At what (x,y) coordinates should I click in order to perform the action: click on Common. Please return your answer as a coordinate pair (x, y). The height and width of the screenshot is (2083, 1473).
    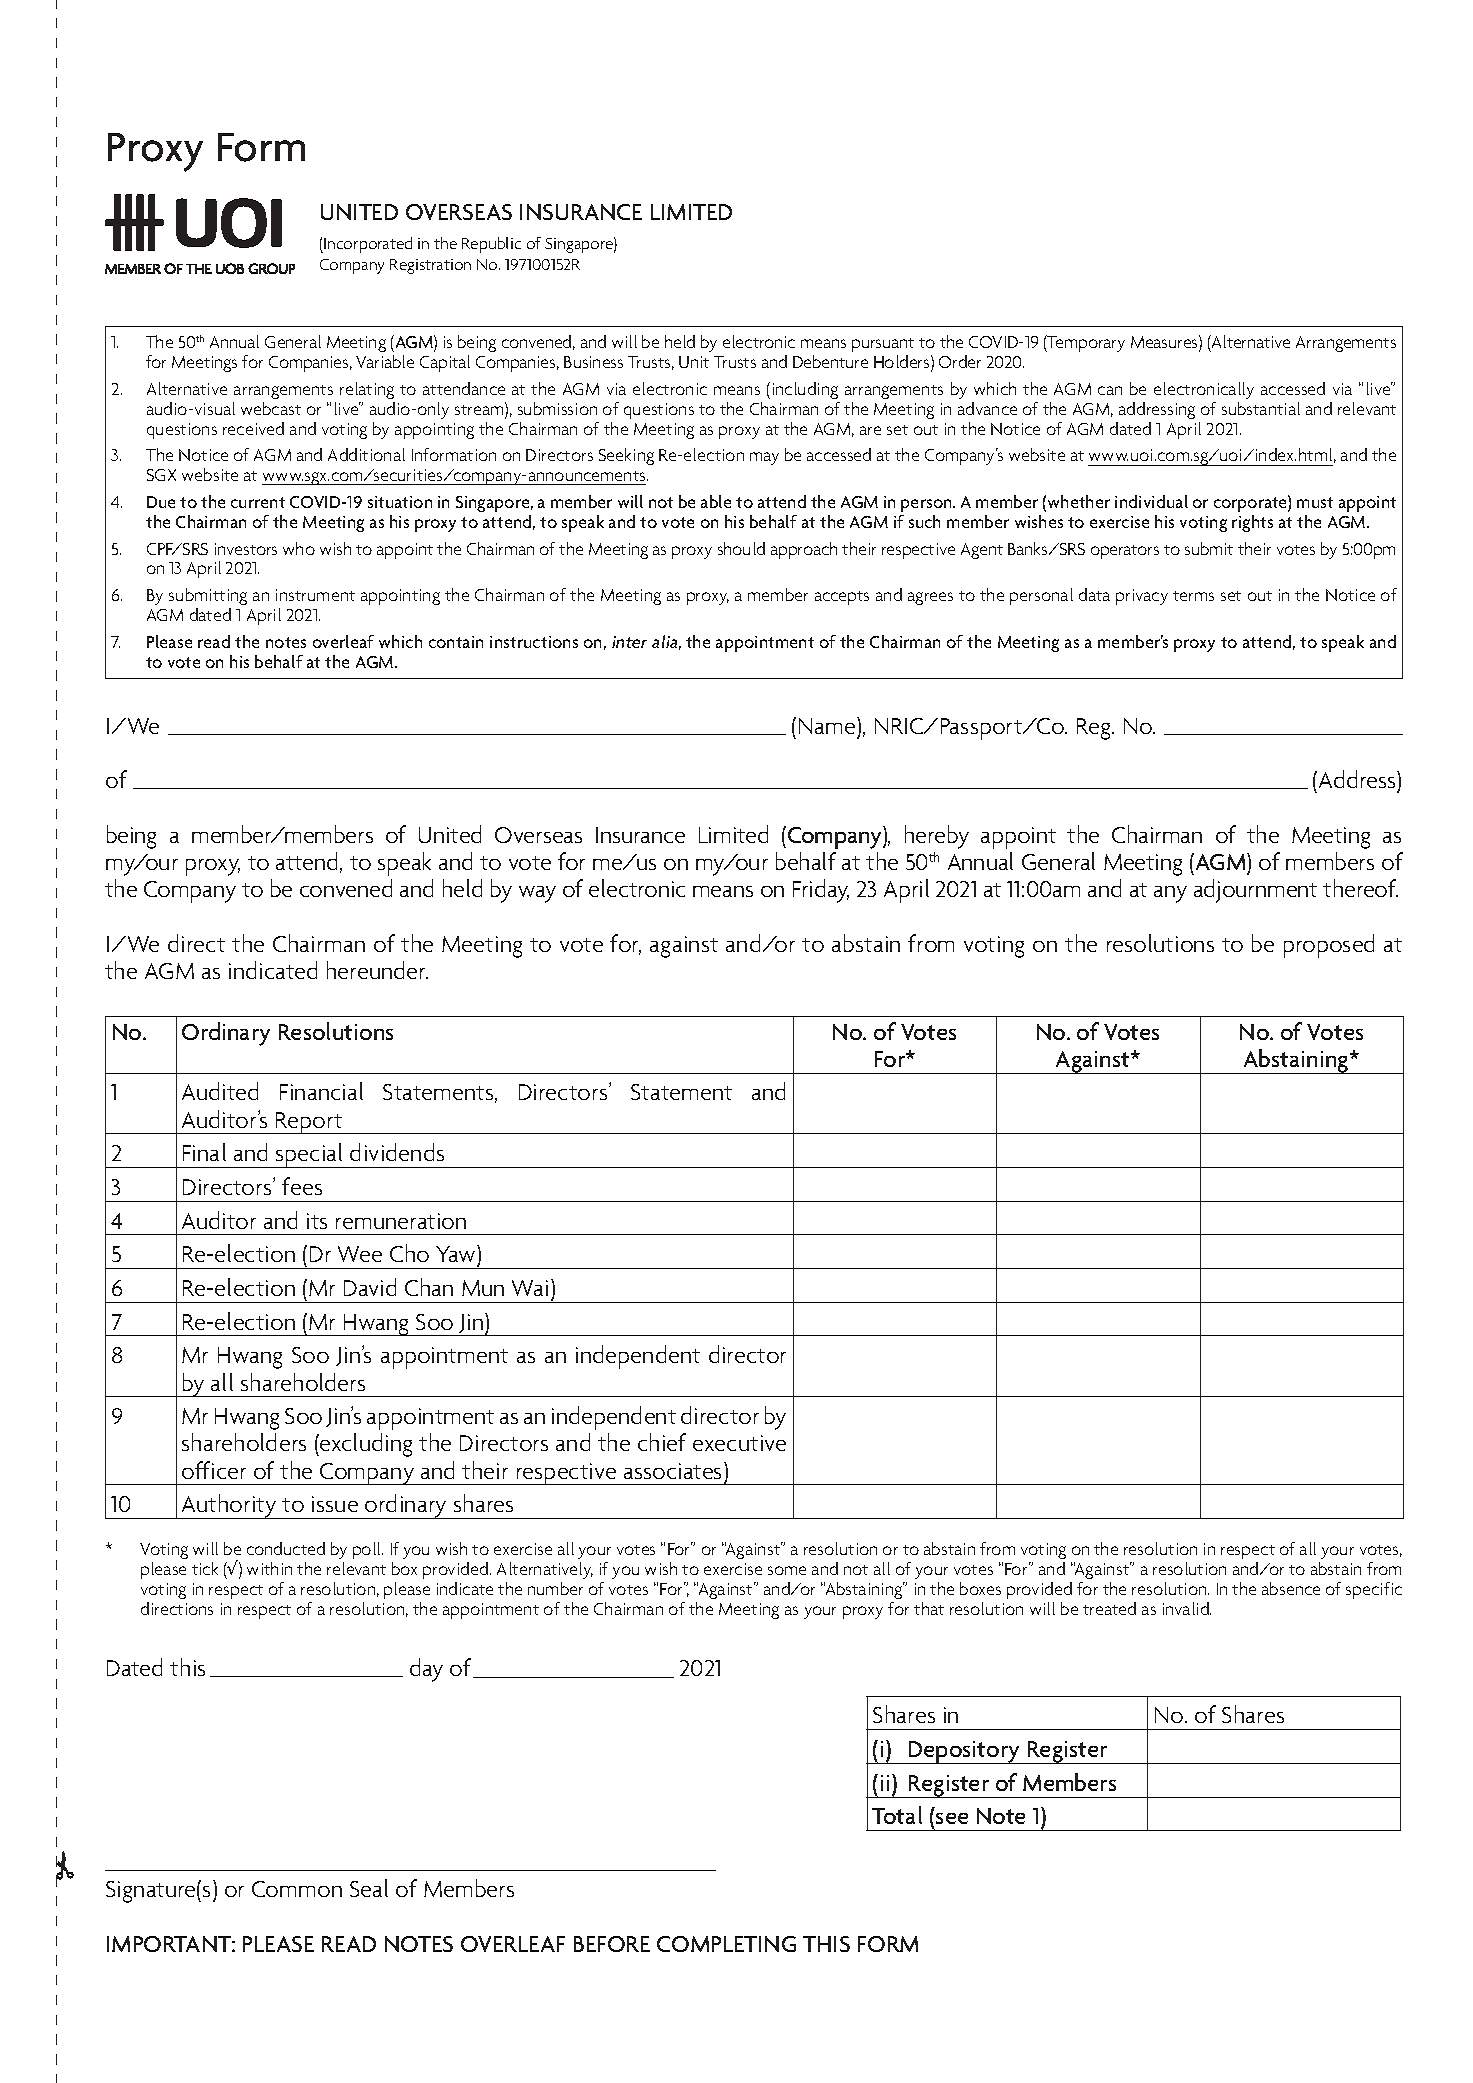
    Looking at the image, I should click on (297, 1889).
